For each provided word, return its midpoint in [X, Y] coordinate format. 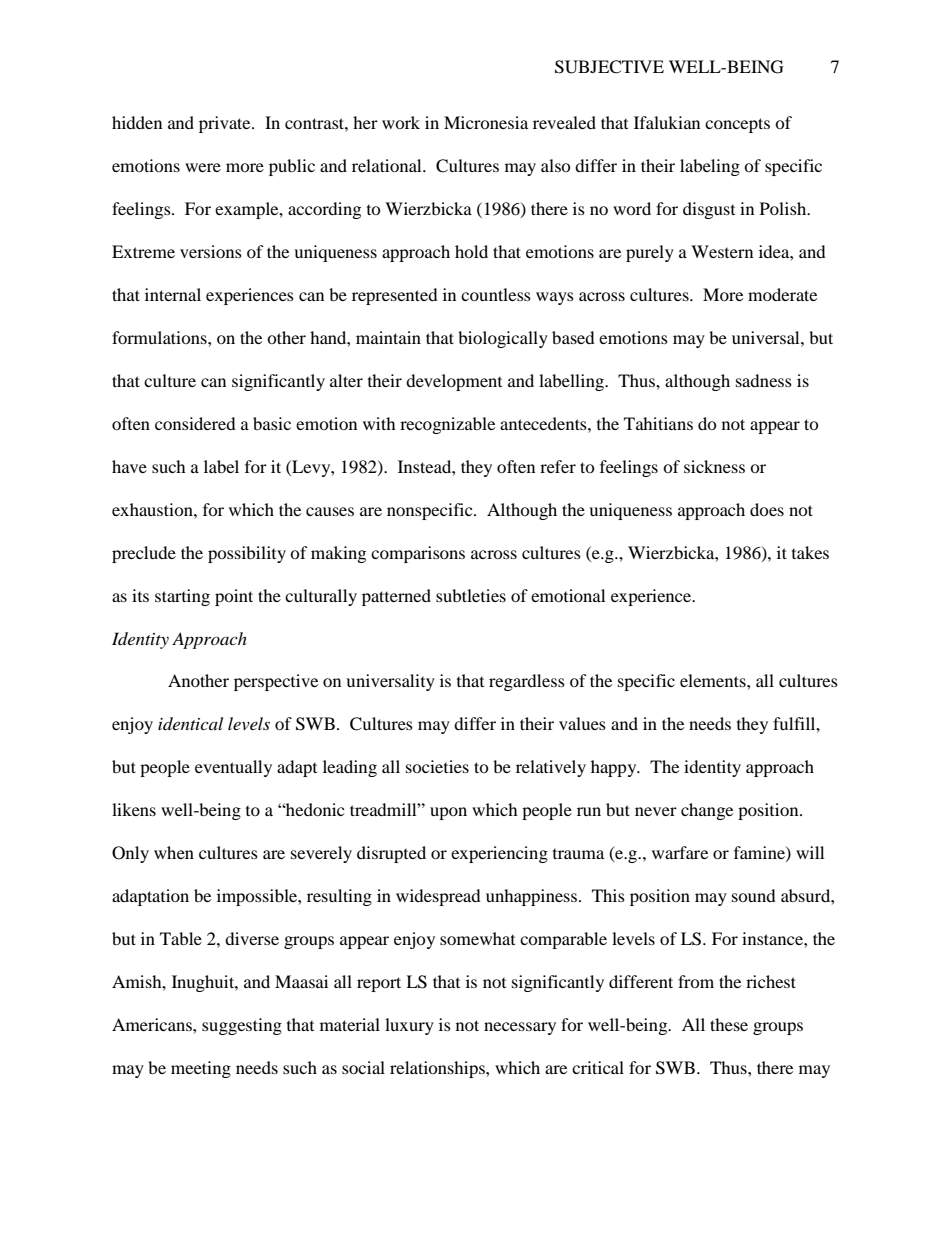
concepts [737, 125]
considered [195, 423]
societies [437, 766]
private [226, 124]
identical [190, 723]
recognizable [447, 425]
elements [714, 680]
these [729, 1024]
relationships [438, 1069]
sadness [764, 380]
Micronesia [486, 122]
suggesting [242, 1026]
